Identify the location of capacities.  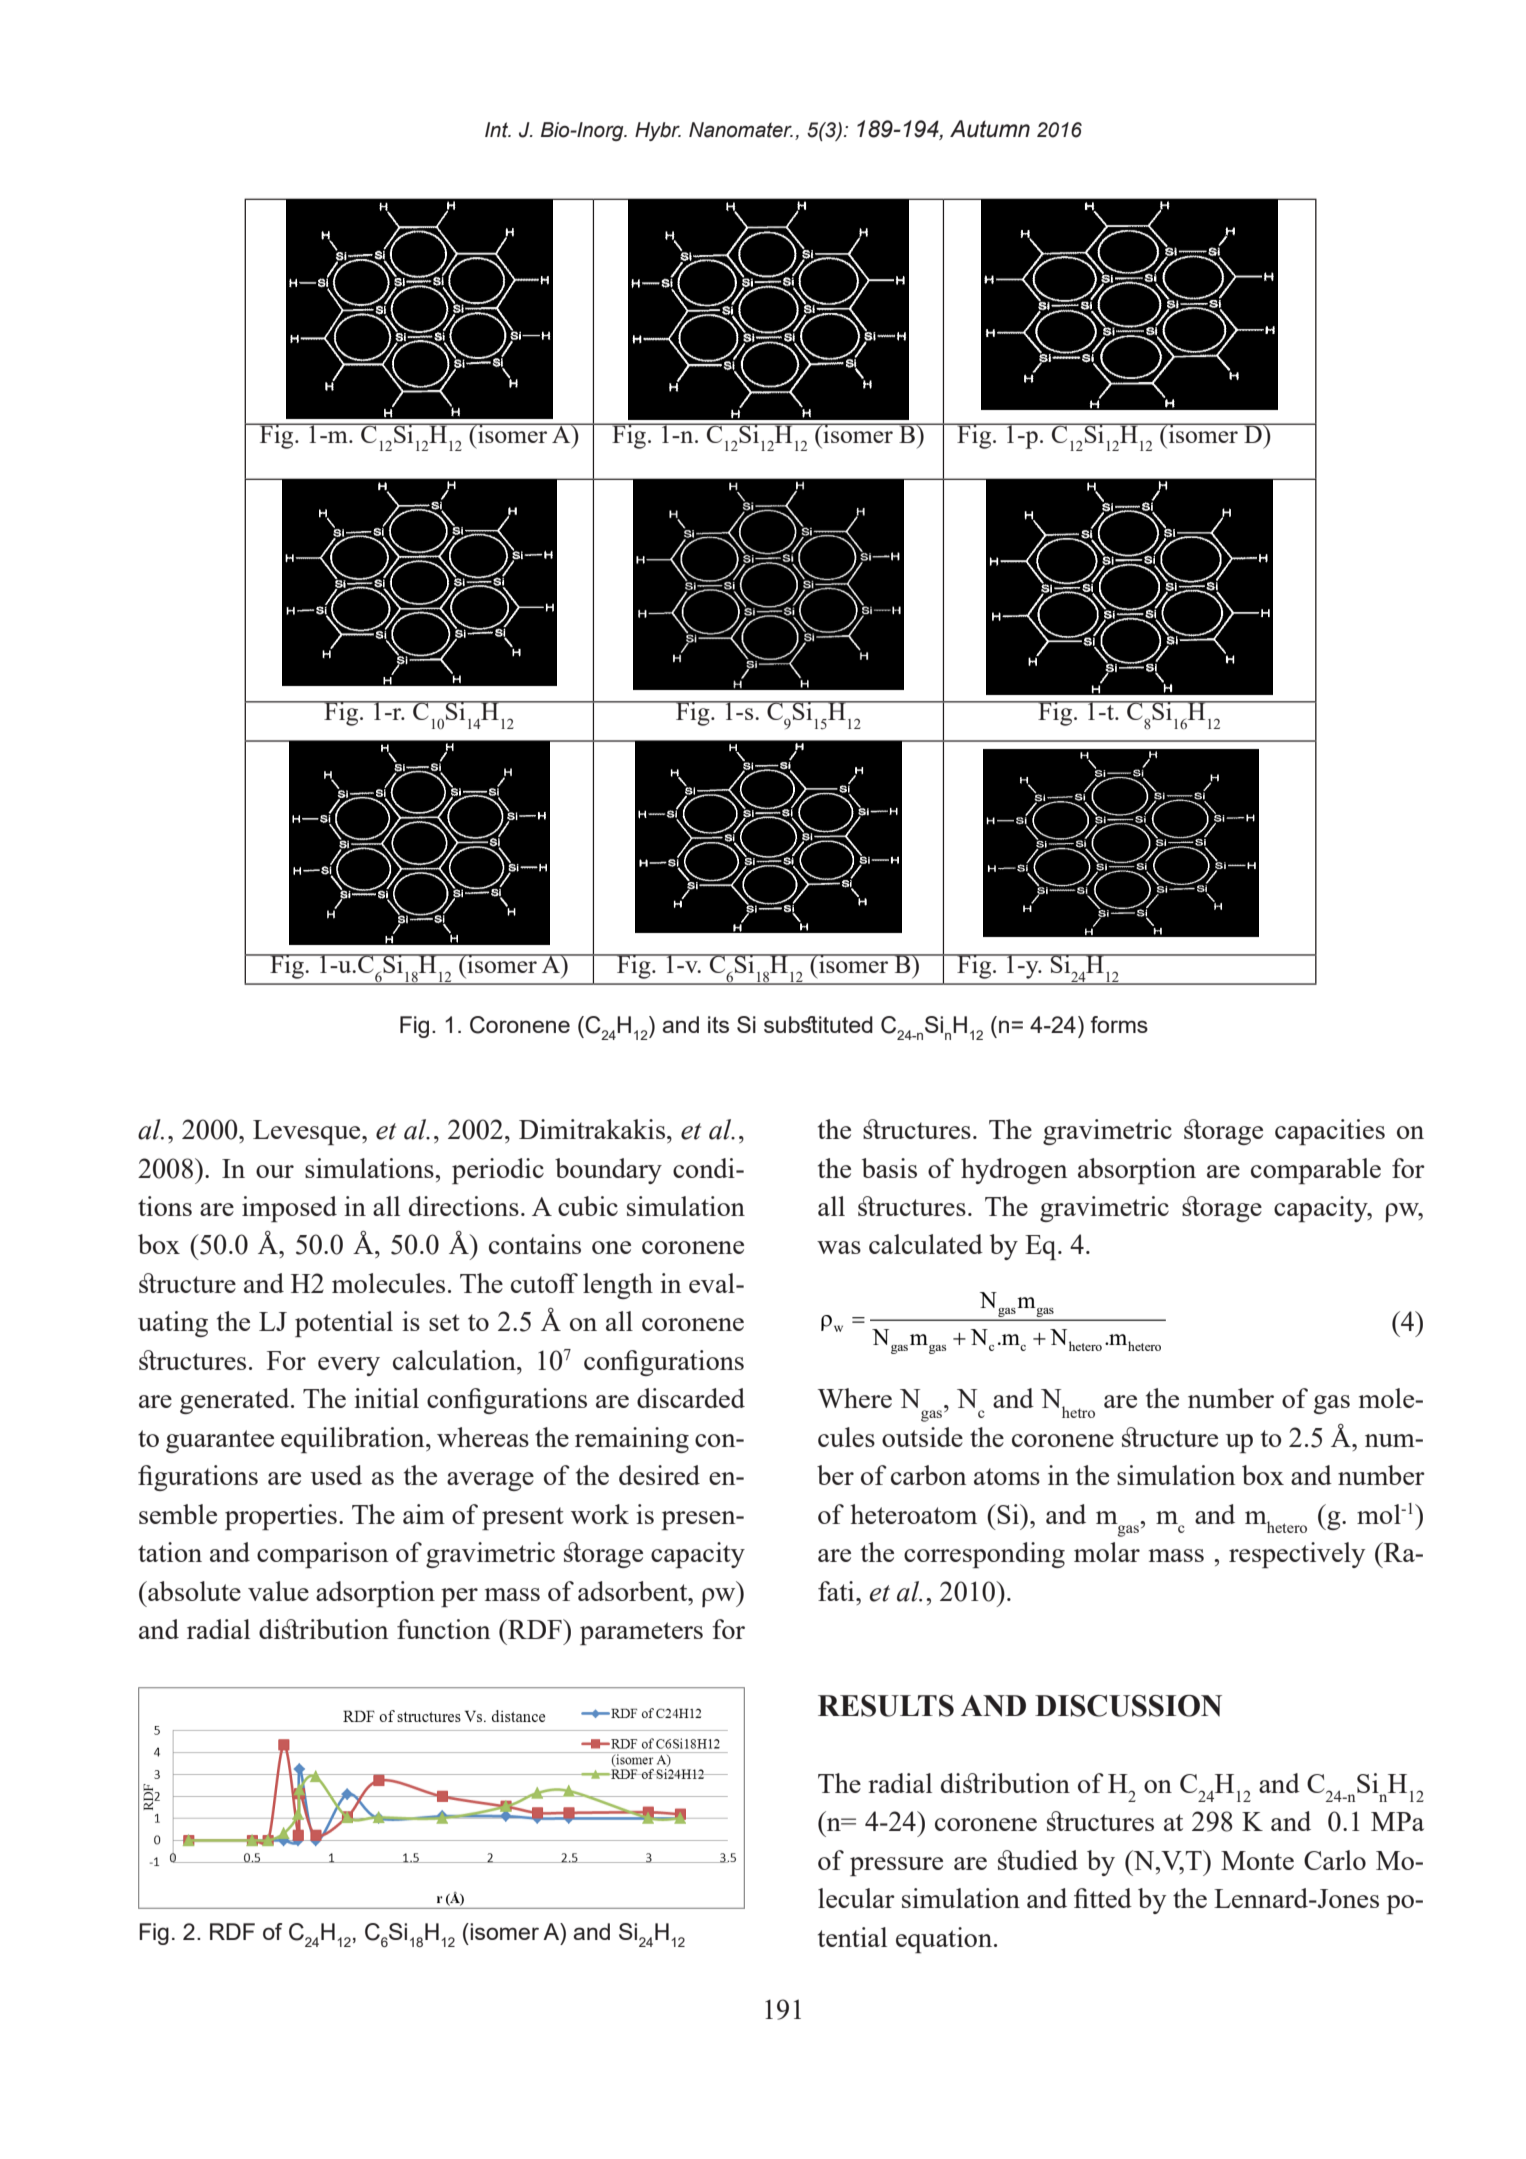
(1330, 1132).
